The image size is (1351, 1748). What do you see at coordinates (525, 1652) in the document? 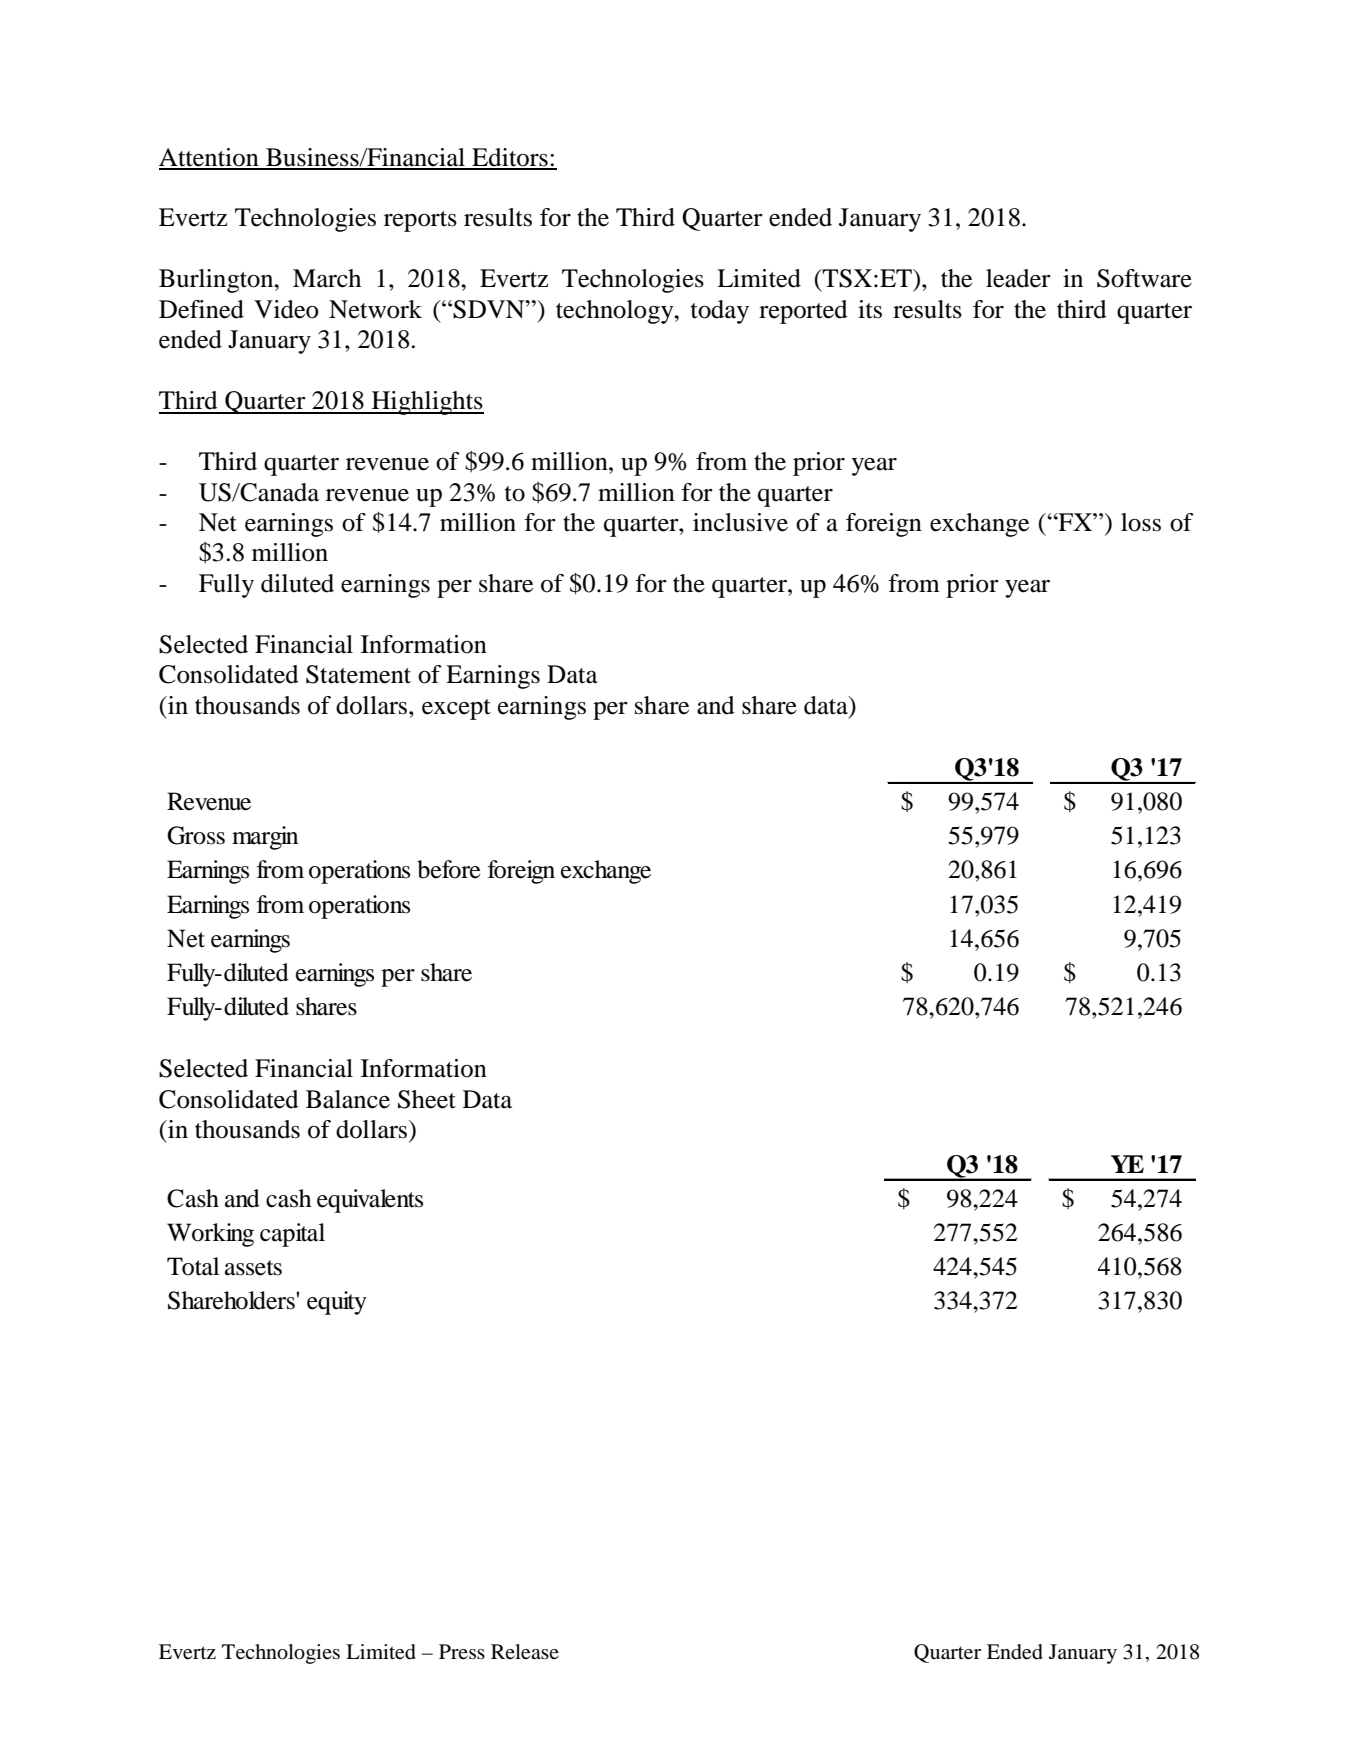
I see `Release` at bounding box center [525, 1652].
